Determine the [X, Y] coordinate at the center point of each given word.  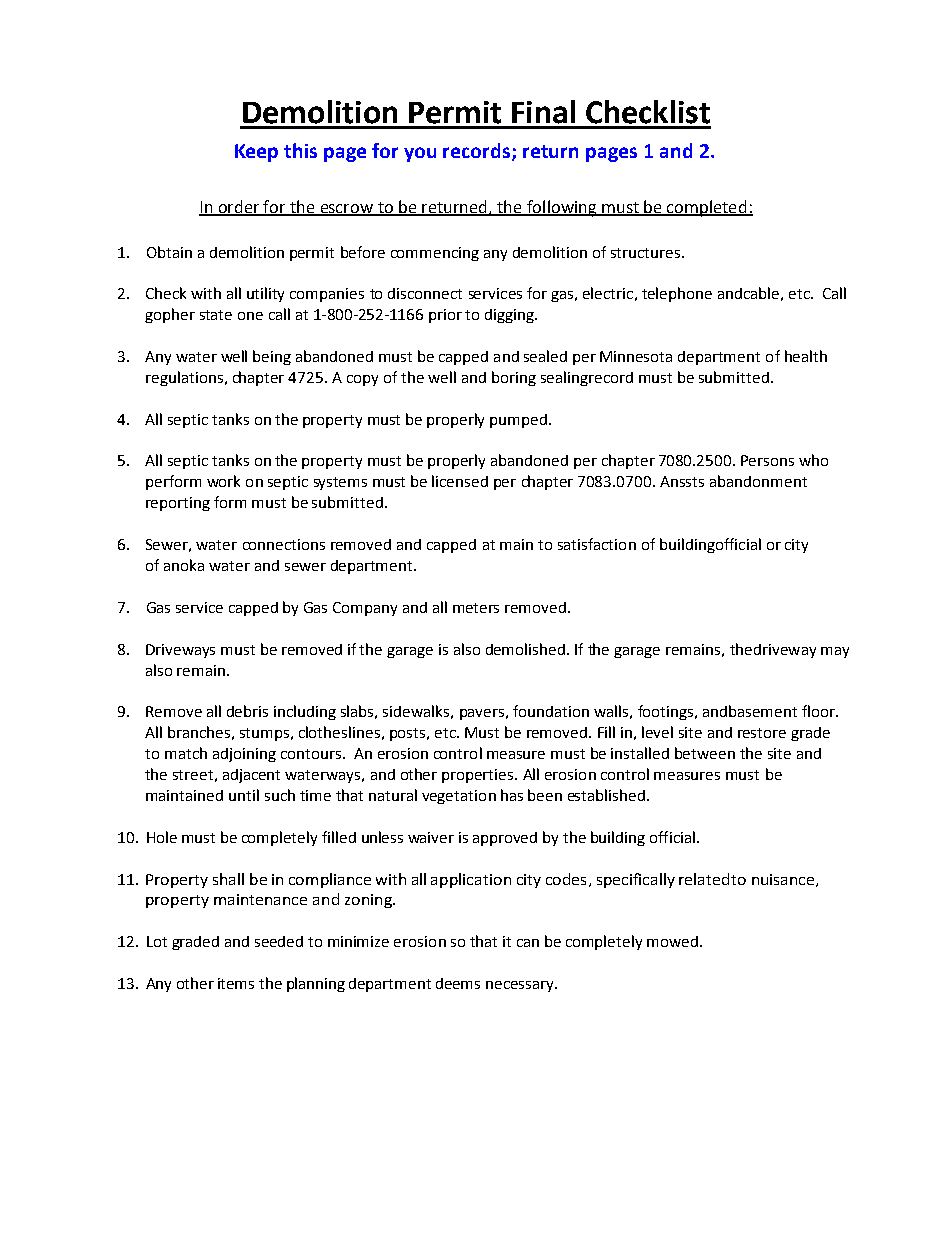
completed [707, 208]
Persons [767, 460]
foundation [551, 711]
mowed [672, 941]
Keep [256, 153]
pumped [518, 421]
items [236, 983]
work [223, 481]
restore [762, 733]
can [528, 943]
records [478, 152]
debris [247, 711]
